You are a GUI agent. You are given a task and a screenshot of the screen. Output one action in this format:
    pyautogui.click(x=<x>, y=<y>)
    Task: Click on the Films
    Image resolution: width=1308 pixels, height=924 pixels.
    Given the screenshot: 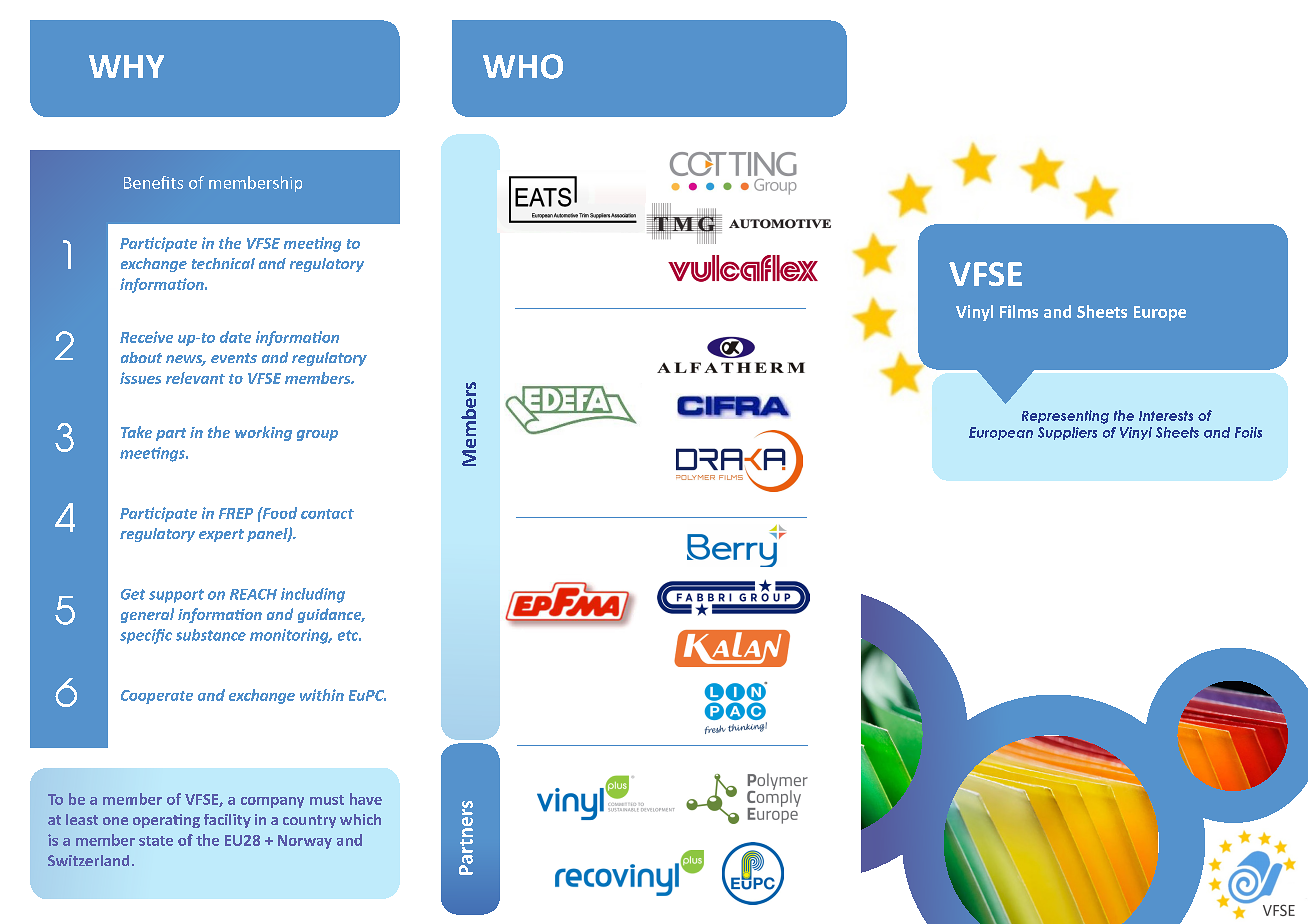 What is the action you would take?
    pyautogui.click(x=1019, y=311)
